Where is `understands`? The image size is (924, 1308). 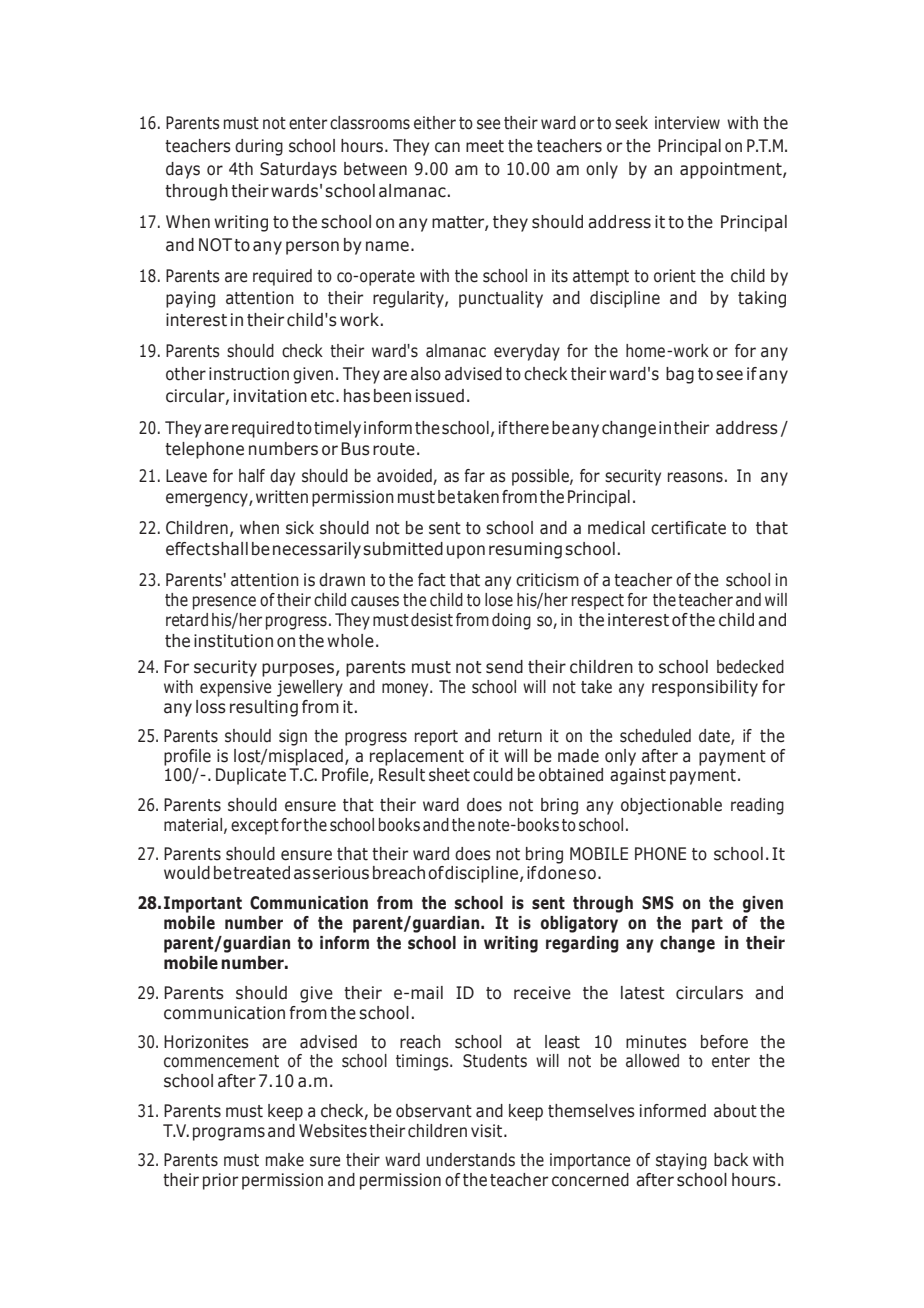 understands is located at coordinates (470, 1160).
